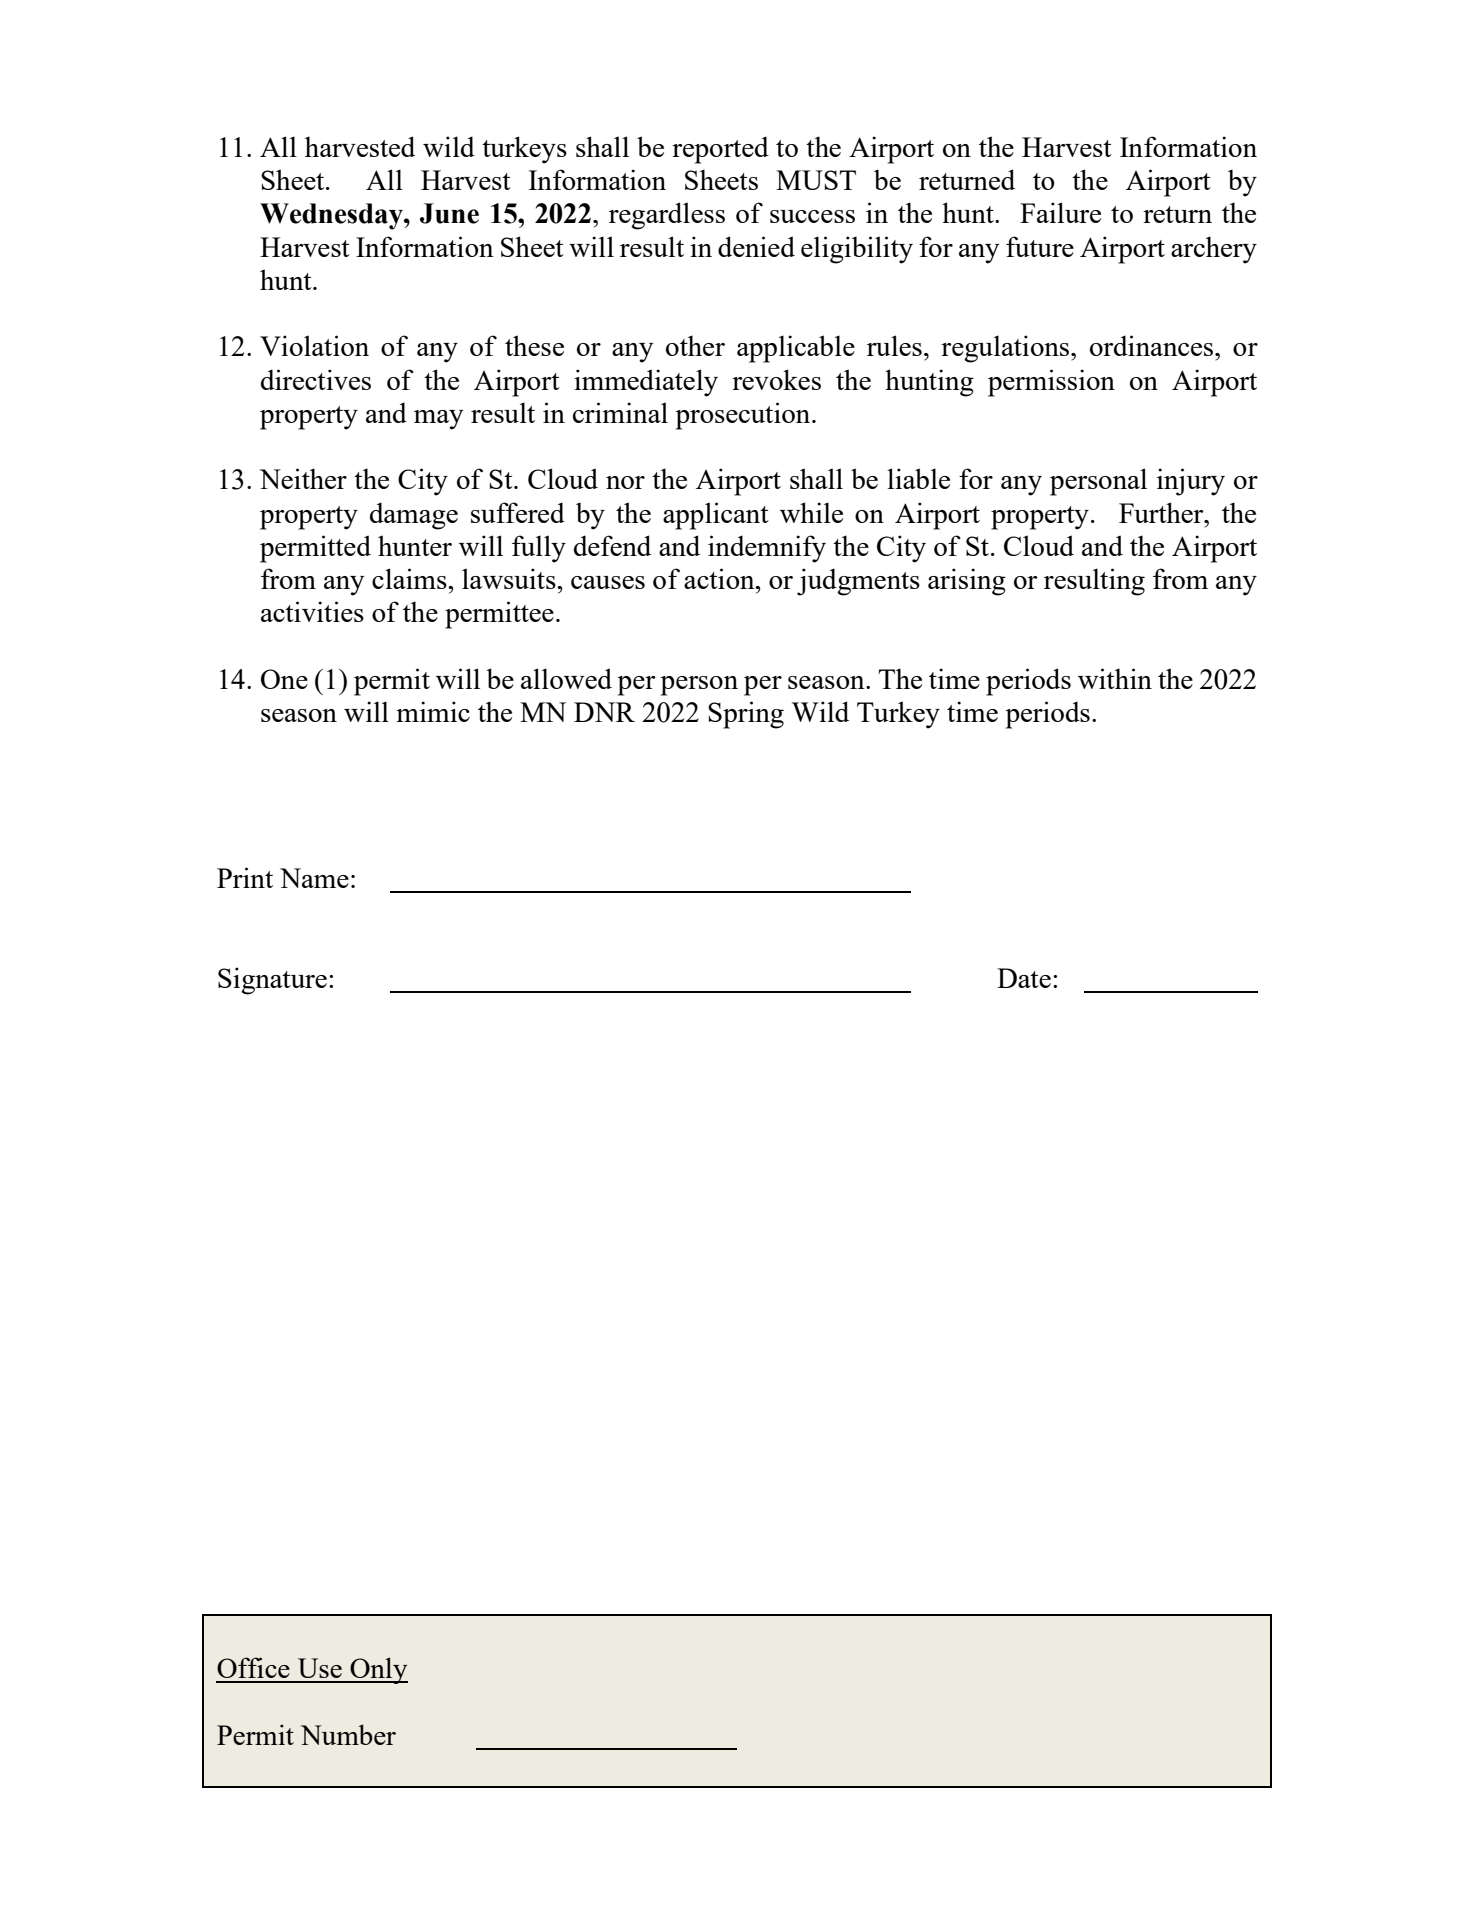  I want to click on Only, so click(378, 1670).
